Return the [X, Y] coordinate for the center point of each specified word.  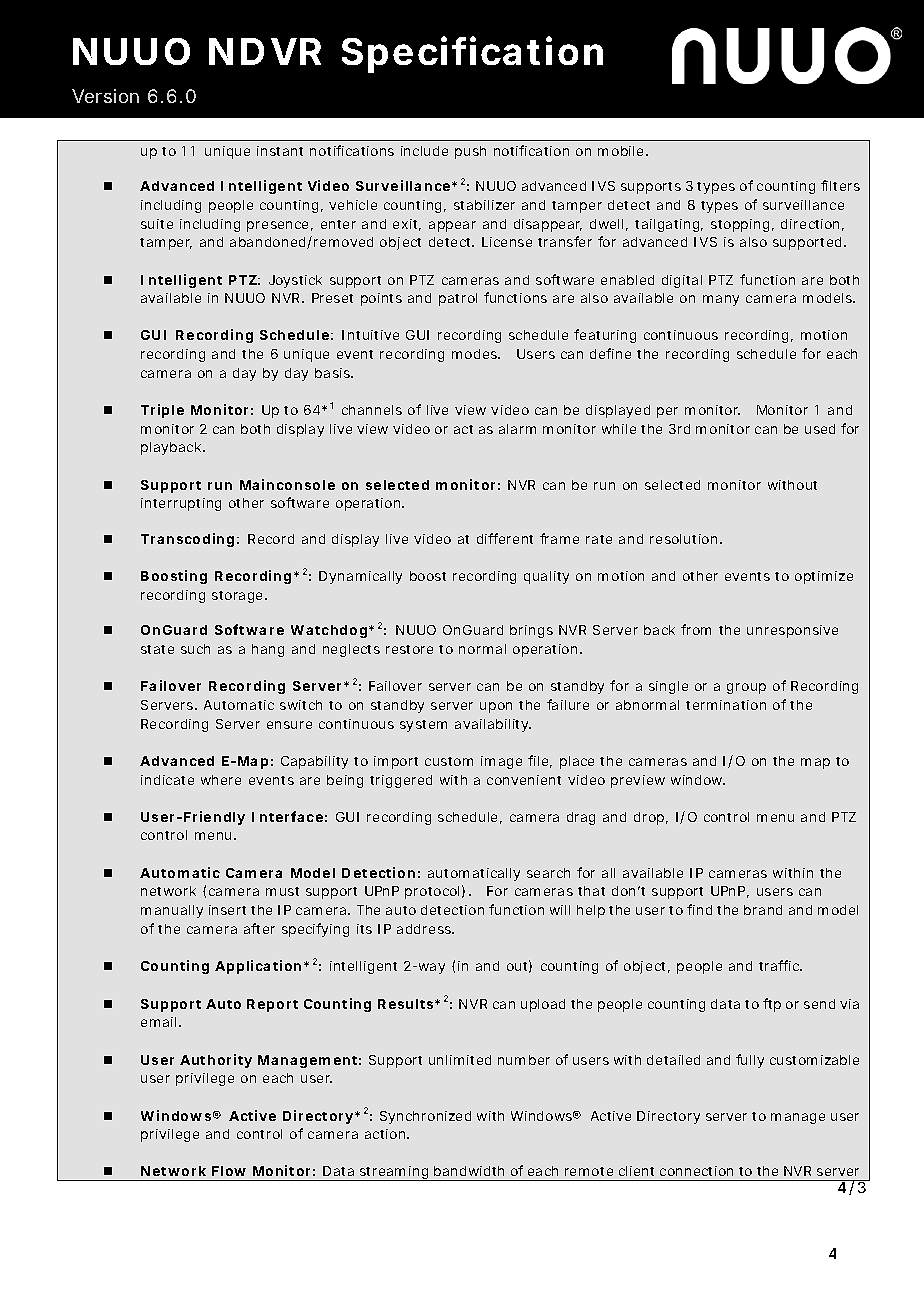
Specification [472, 54]
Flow [229, 1171]
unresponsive [792, 631]
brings [531, 631]
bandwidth [469, 1171]
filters [840, 185]
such [195, 649]
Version [105, 96]
